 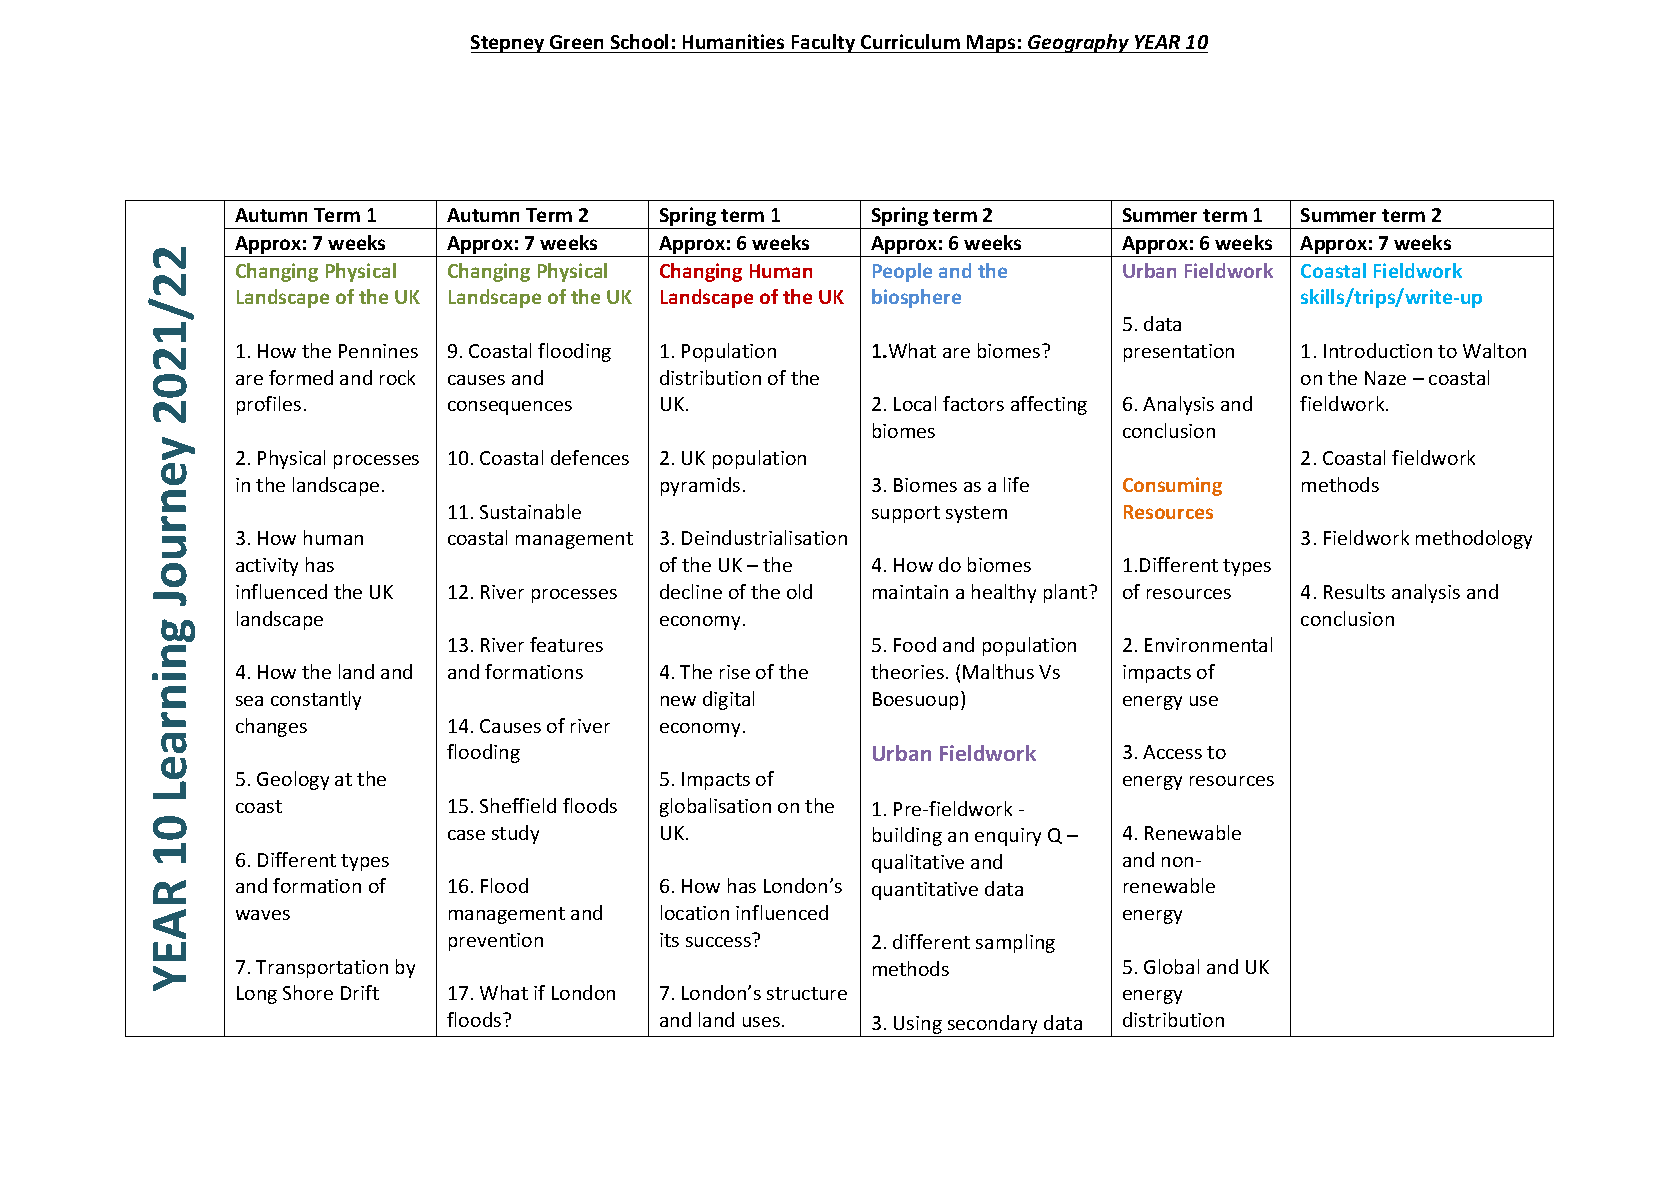 What do you see at coordinates (509, 44) in the screenshot?
I see `Stepney` at bounding box center [509, 44].
